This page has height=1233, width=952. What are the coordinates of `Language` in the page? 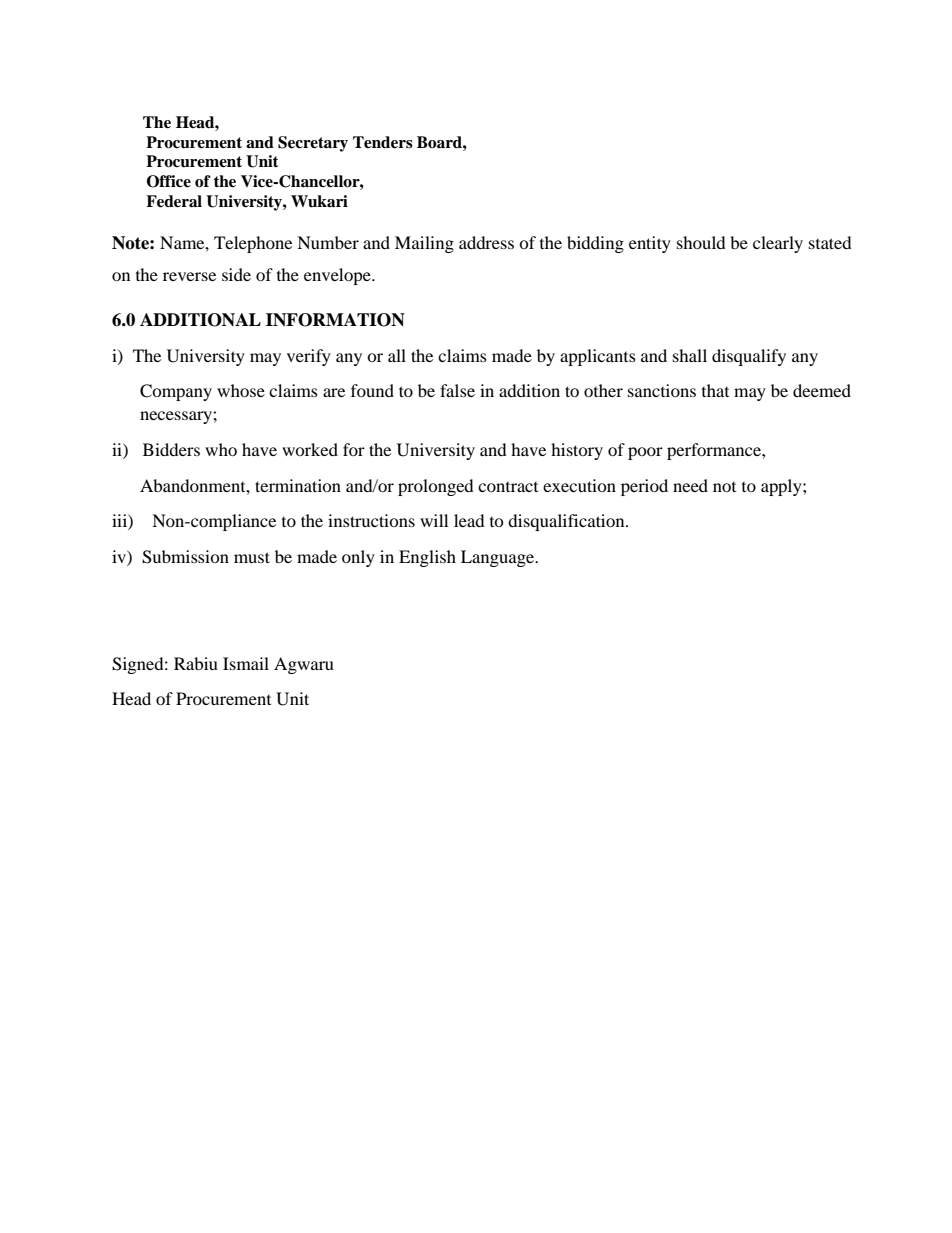 It's located at (499, 558).
